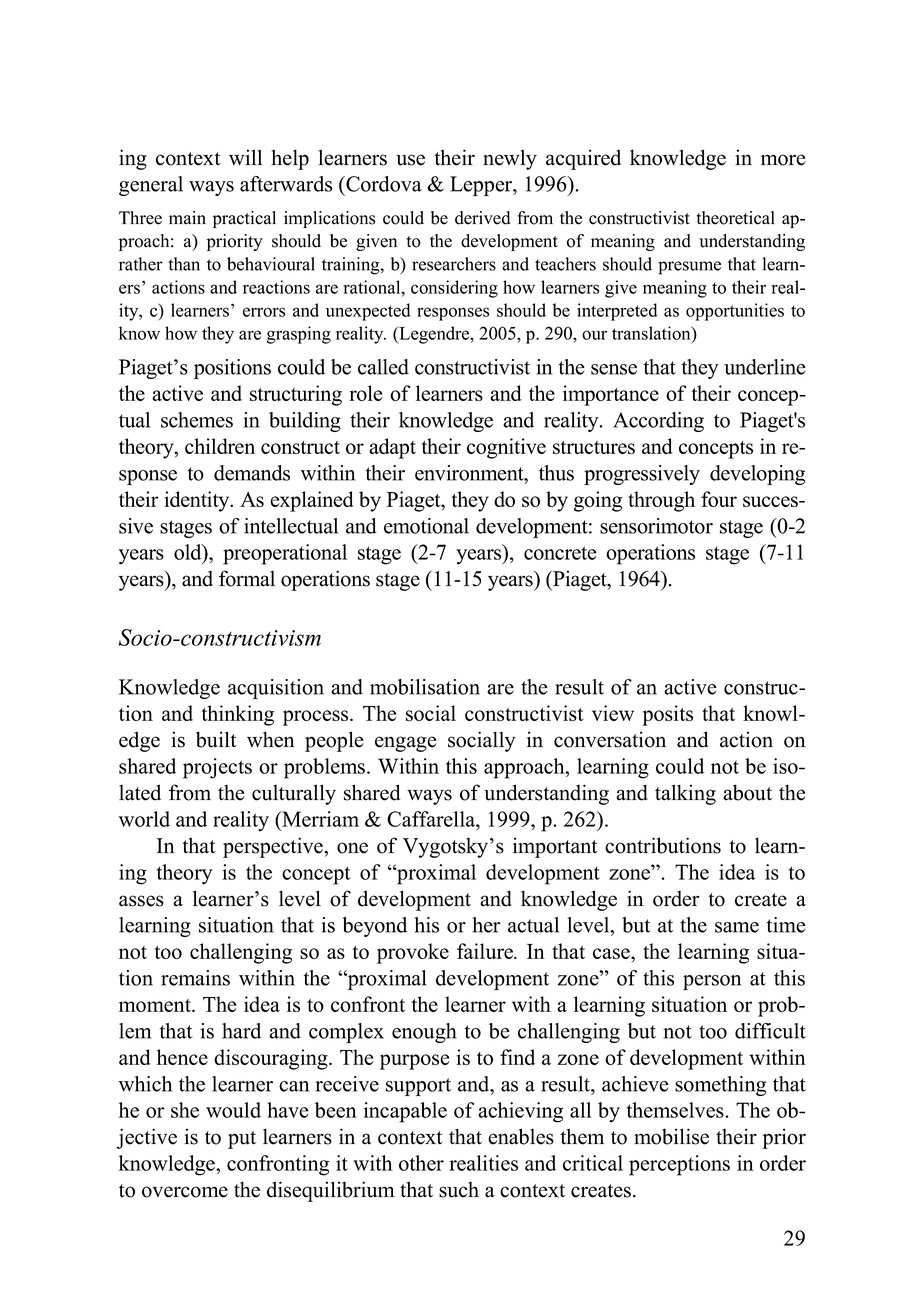 This screenshot has width=924, height=1313. I want to click on put, so click(242, 1140).
